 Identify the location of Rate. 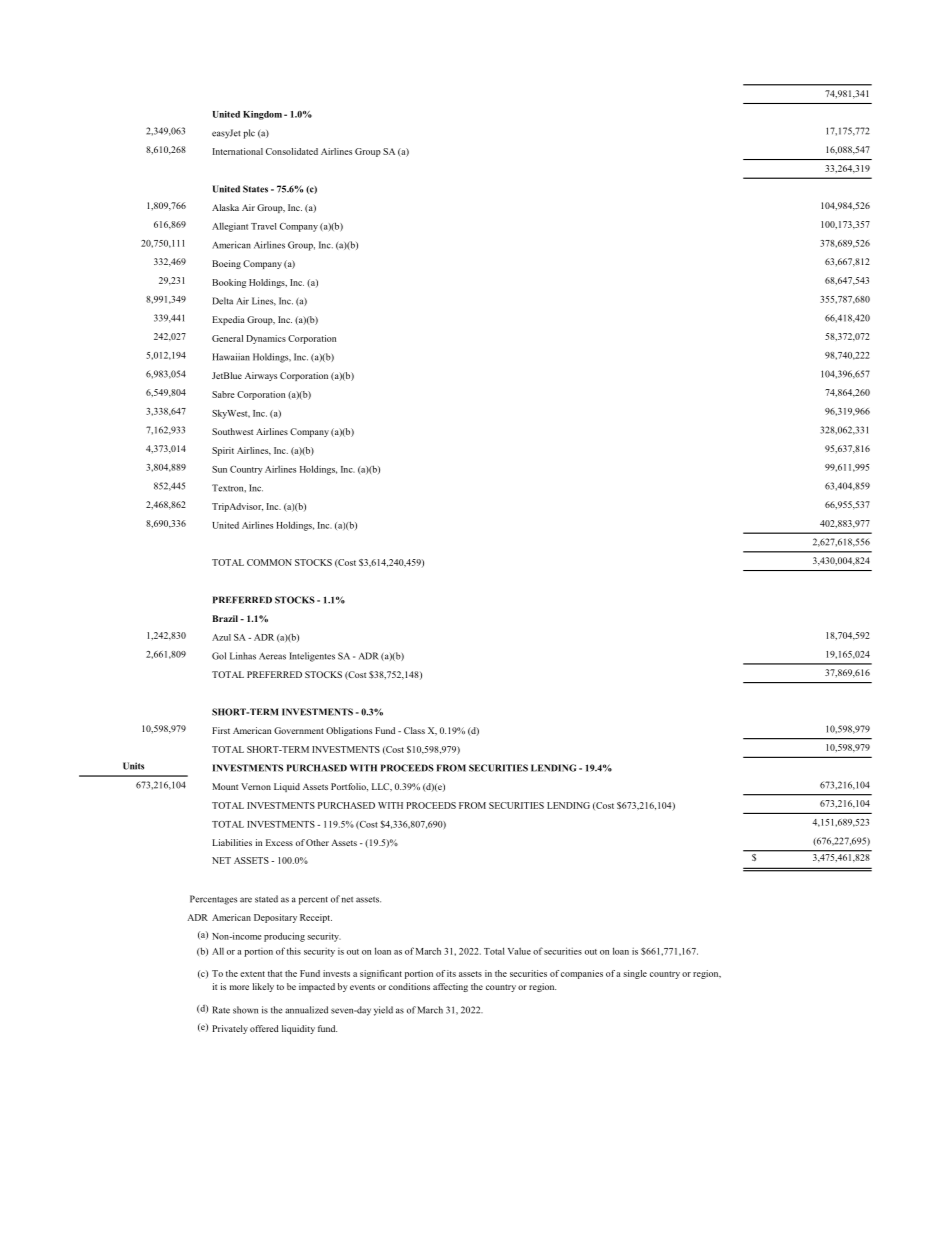
(221, 1010).
